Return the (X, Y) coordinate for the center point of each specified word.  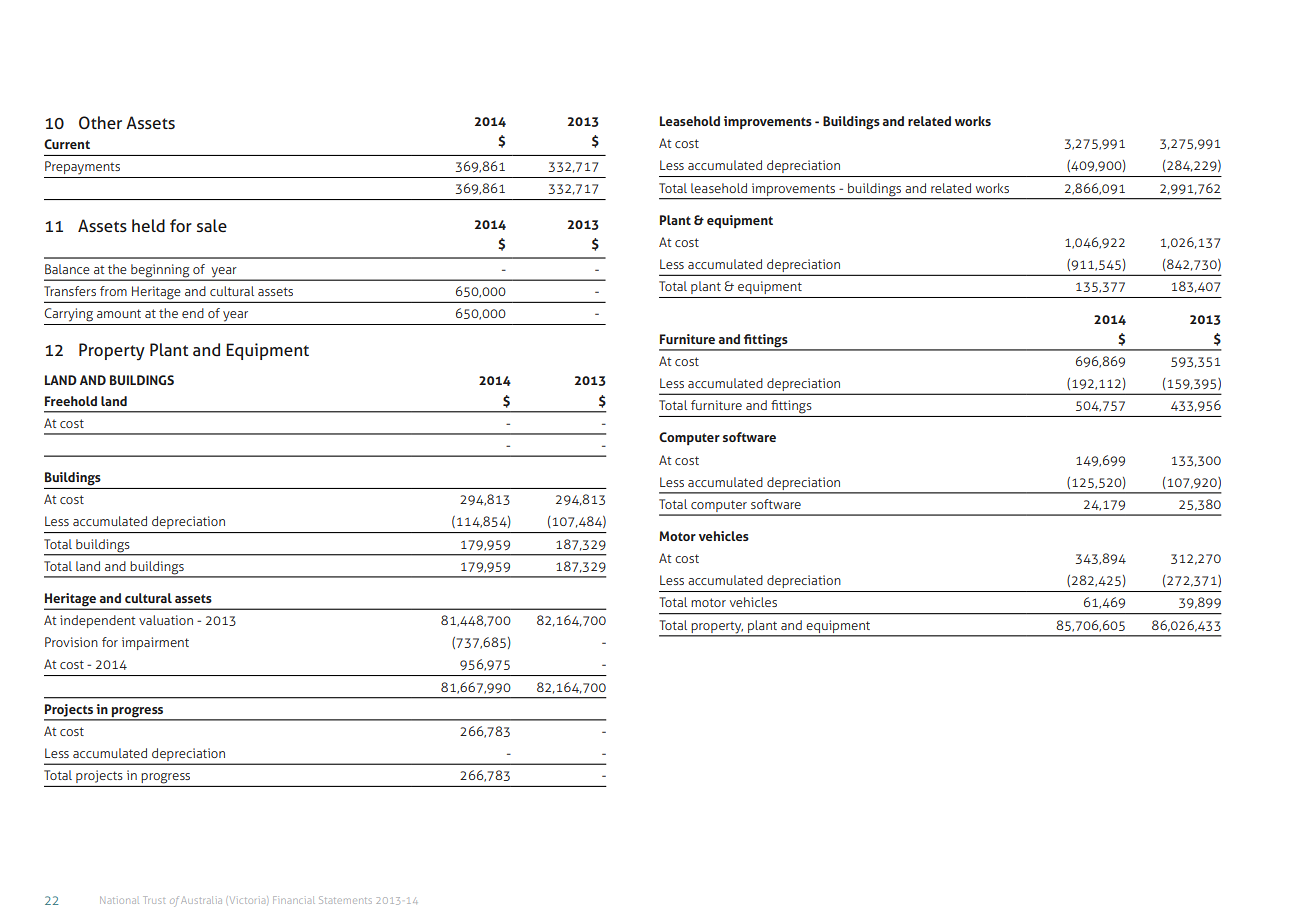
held (148, 225)
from (113, 291)
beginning (160, 272)
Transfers (70, 291)
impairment (155, 643)
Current (67, 144)
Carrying (68, 315)
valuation (166, 620)
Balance (67, 269)
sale (212, 225)
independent (97, 621)
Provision (71, 642)
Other (100, 122)
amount (119, 313)
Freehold (71, 401)
